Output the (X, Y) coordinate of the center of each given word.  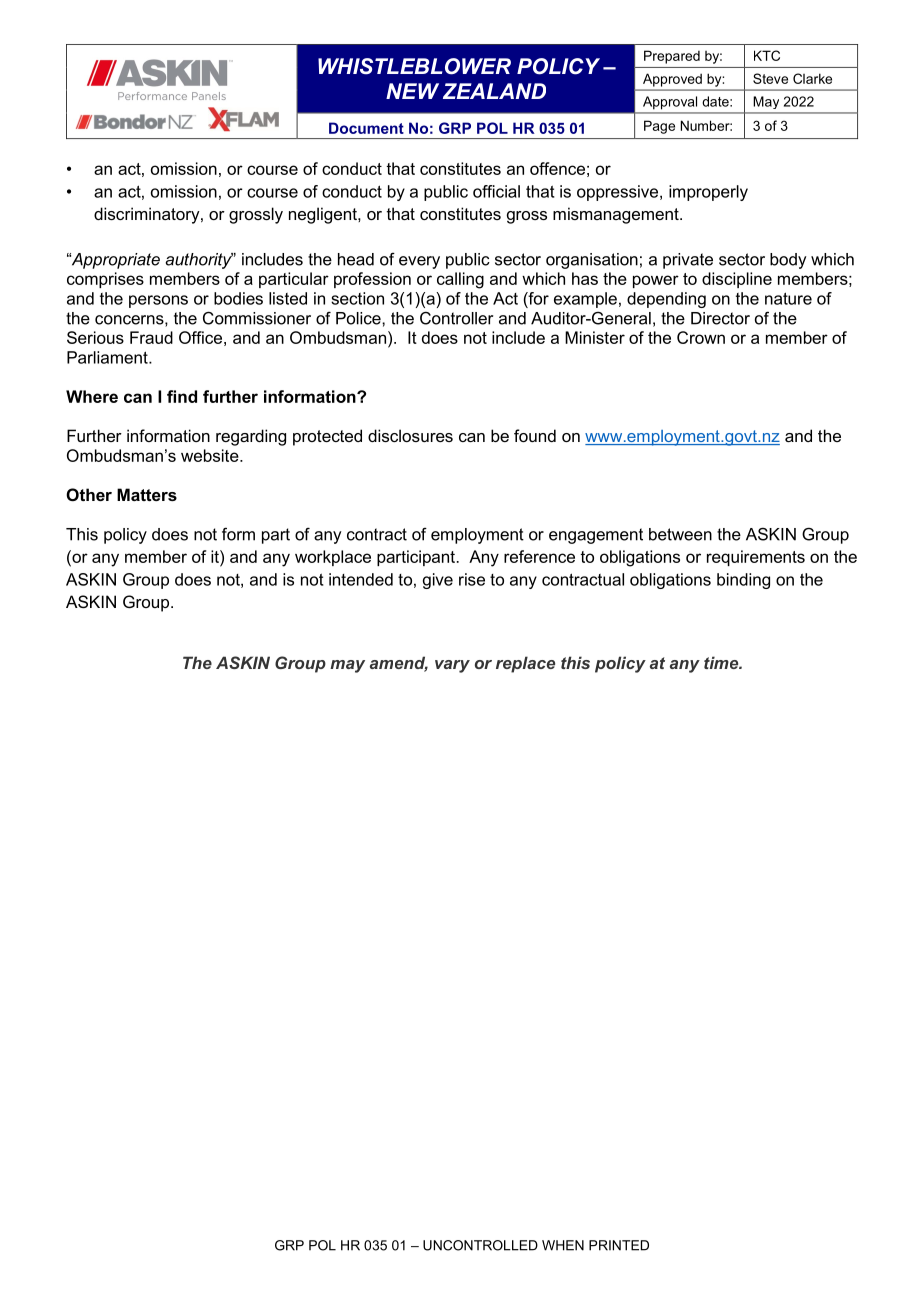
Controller (456, 318)
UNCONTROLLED (480, 1245)
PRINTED (619, 1245)
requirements (756, 558)
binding (743, 581)
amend (399, 664)
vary (452, 666)
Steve (770, 78)
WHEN (563, 1245)
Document (366, 128)
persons (158, 301)
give (438, 581)
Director (720, 318)
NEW (412, 91)
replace (525, 664)
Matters (147, 494)
